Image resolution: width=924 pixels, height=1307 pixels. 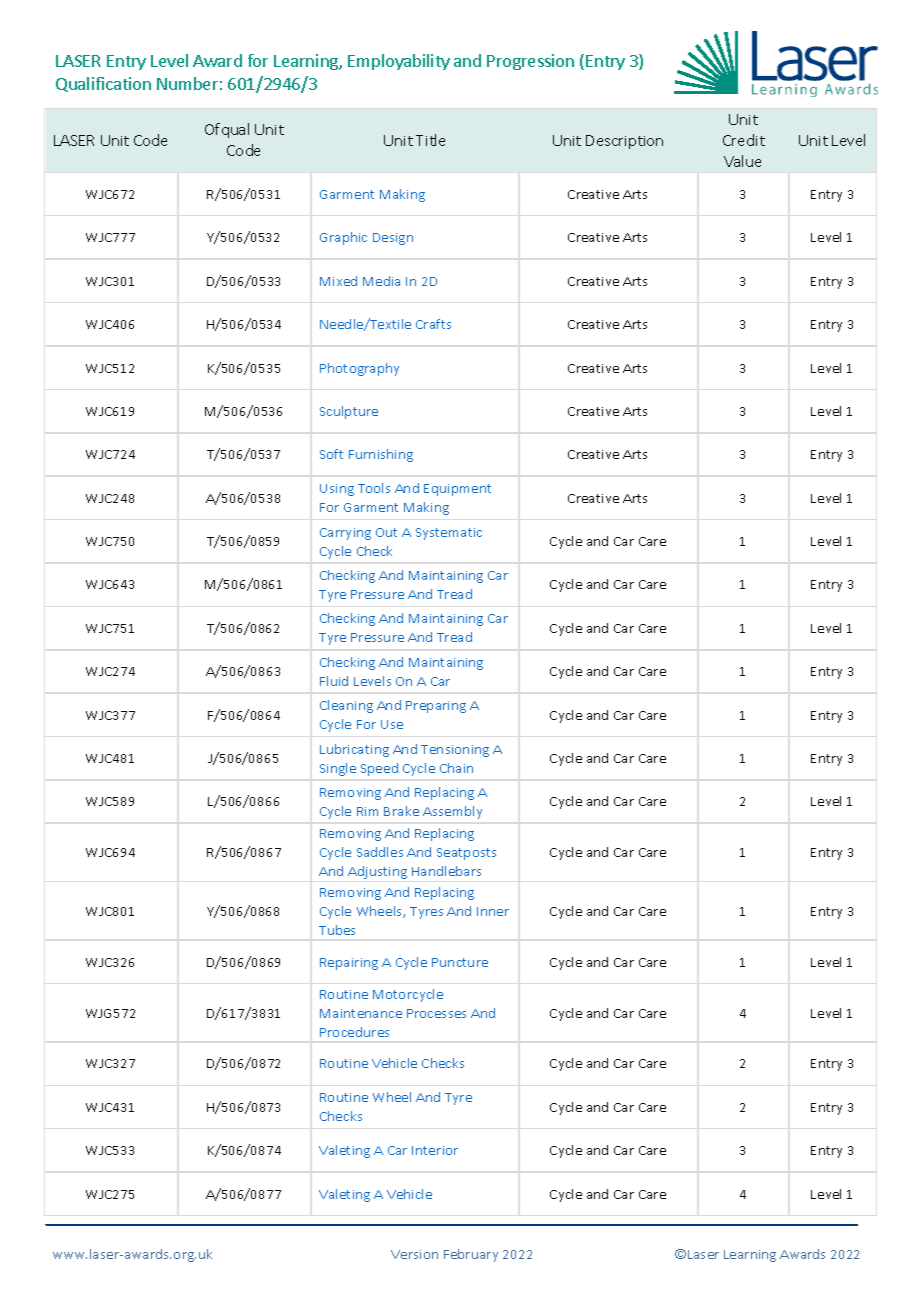 I want to click on Fluid, so click(x=334, y=681).
